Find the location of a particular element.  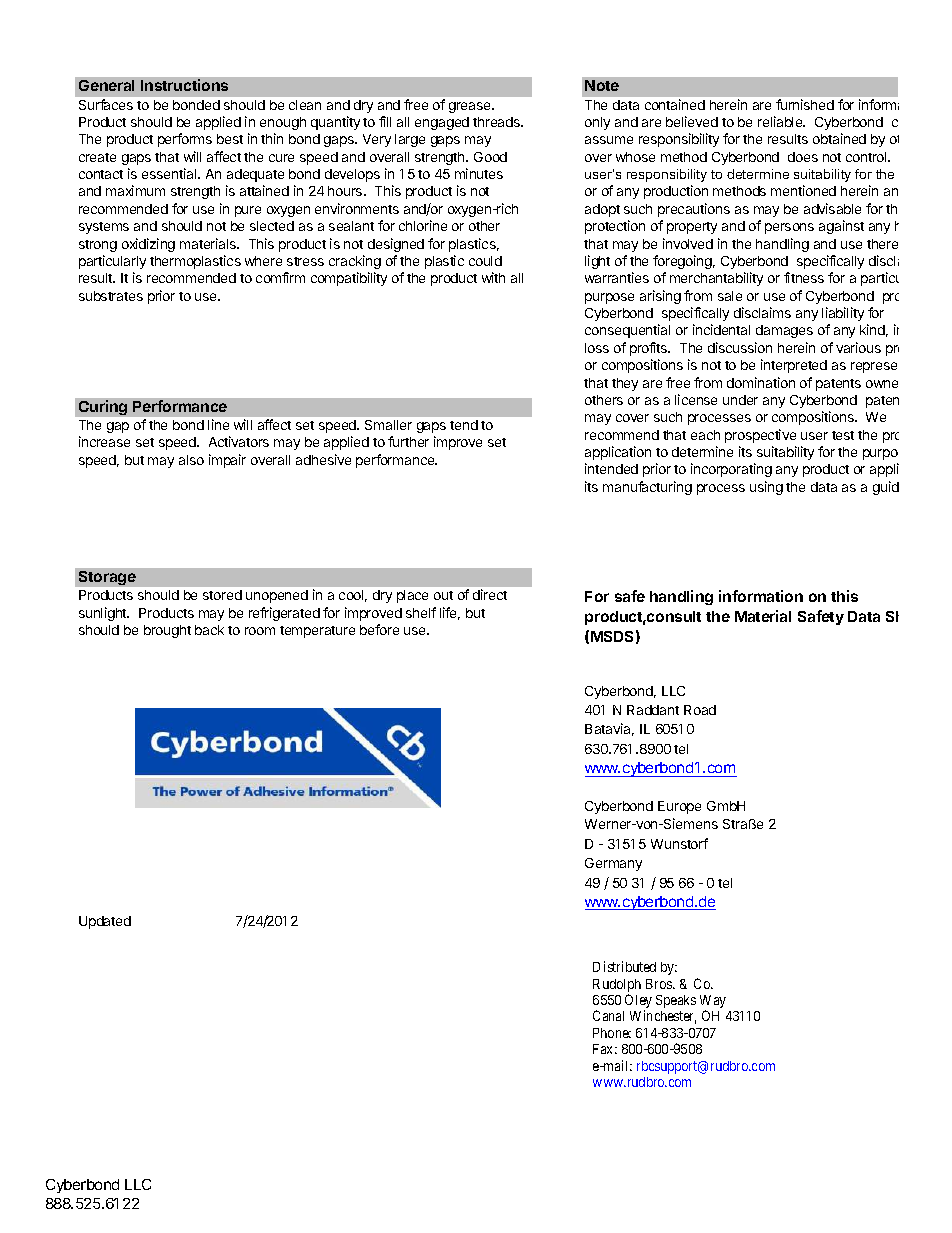

reliable is located at coordinates (781, 121).
